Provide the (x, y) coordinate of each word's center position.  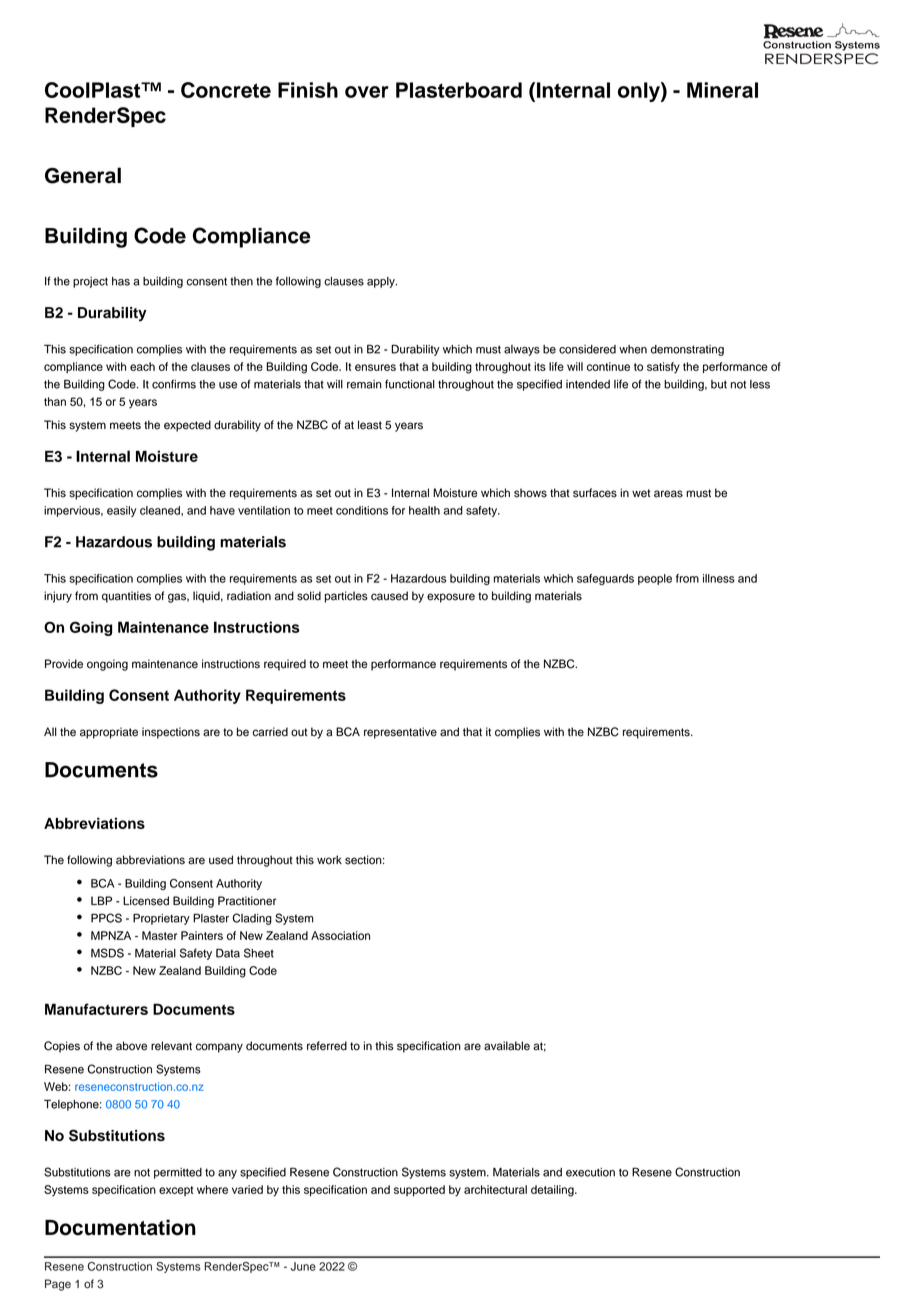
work (329, 860)
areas (668, 494)
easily (122, 511)
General (83, 175)
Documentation (120, 1227)
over (367, 92)
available (507, 1046)
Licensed (146, 901)
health (424, 510)
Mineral (722, 90)
